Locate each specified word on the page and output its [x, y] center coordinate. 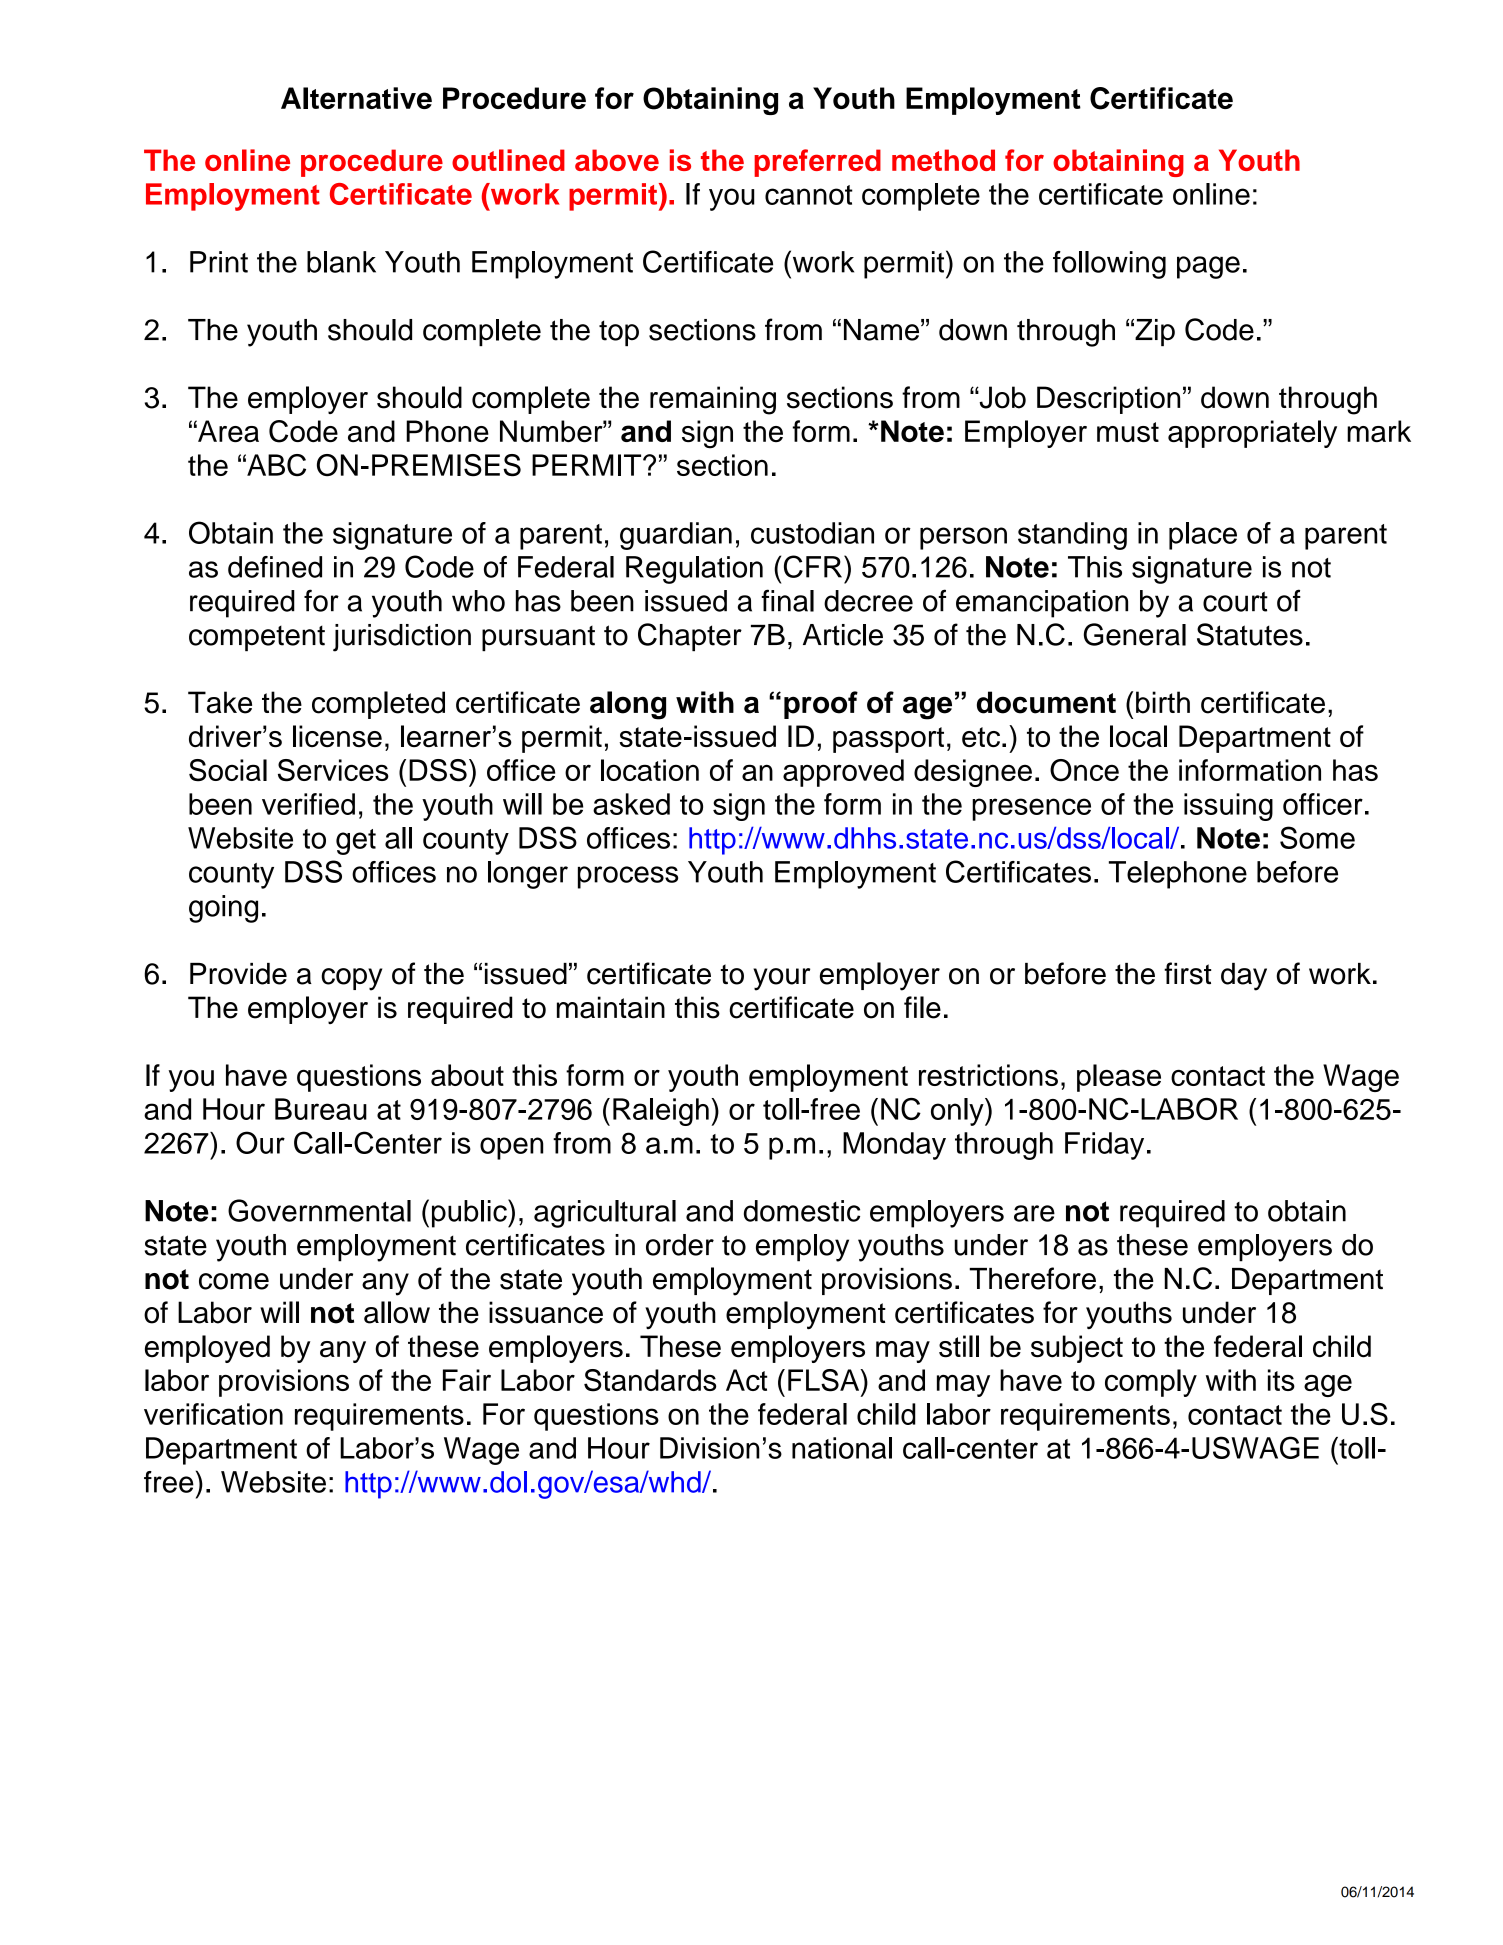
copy [351, 979]
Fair [467, 1380]
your [781, 979]
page [1208, 267]
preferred [817, 163]
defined [275, 567]
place [1203, 536]
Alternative [356, 98]
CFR [813, 566]
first [1187, 973]
